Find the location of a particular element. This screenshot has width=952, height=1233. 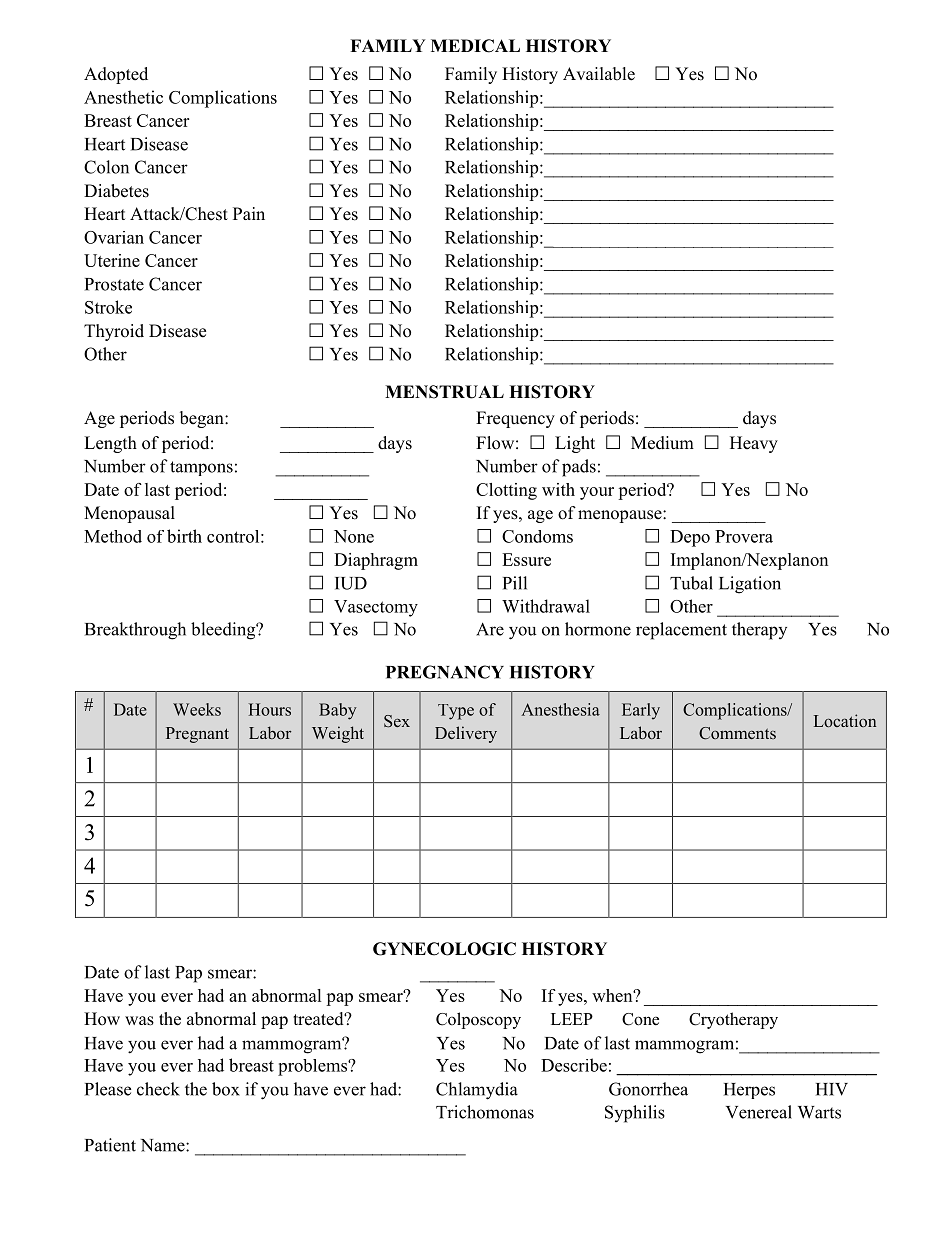

check is located at coordinates (158, 1089).
